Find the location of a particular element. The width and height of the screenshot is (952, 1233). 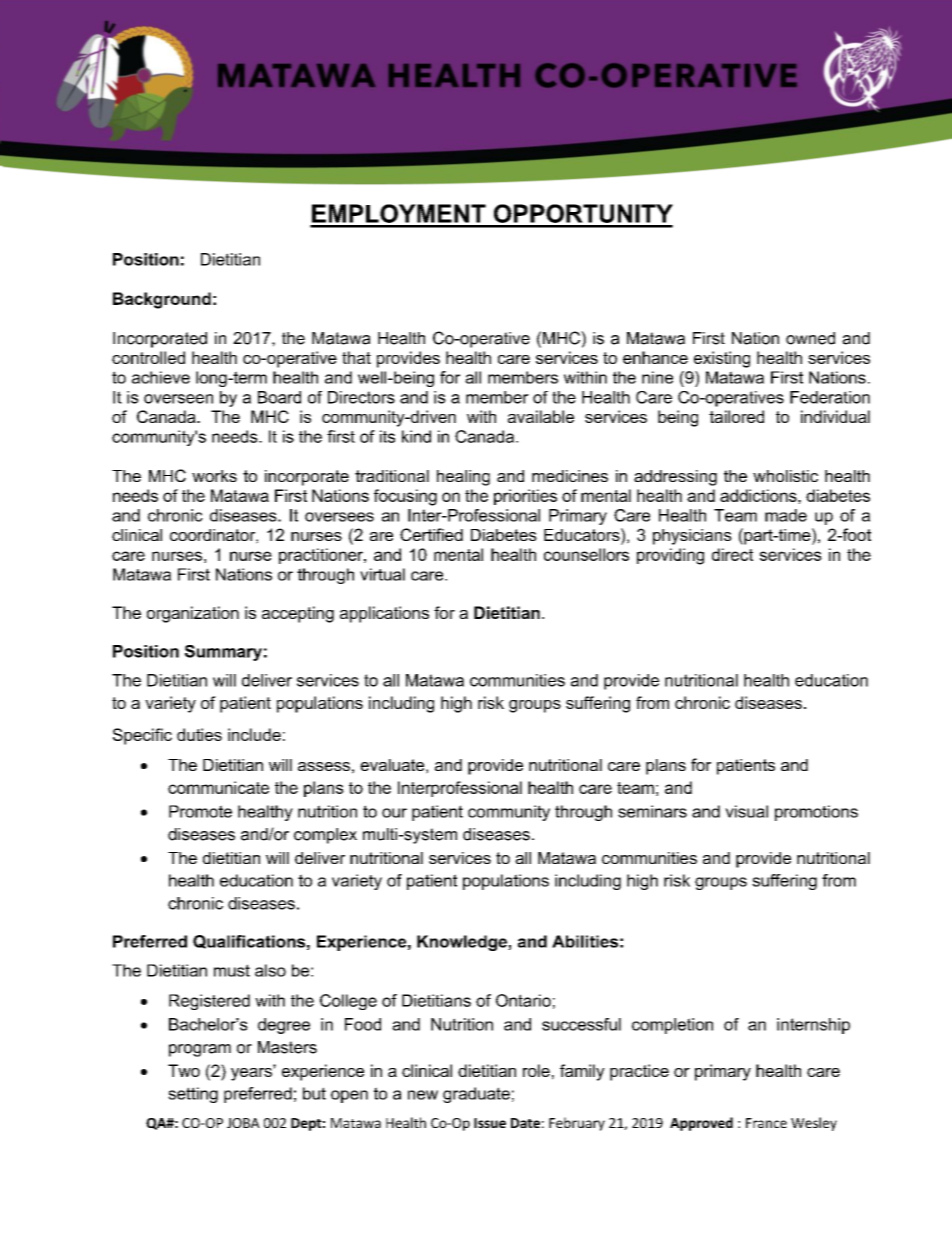

Certified is located at coordinates (431, 534).
